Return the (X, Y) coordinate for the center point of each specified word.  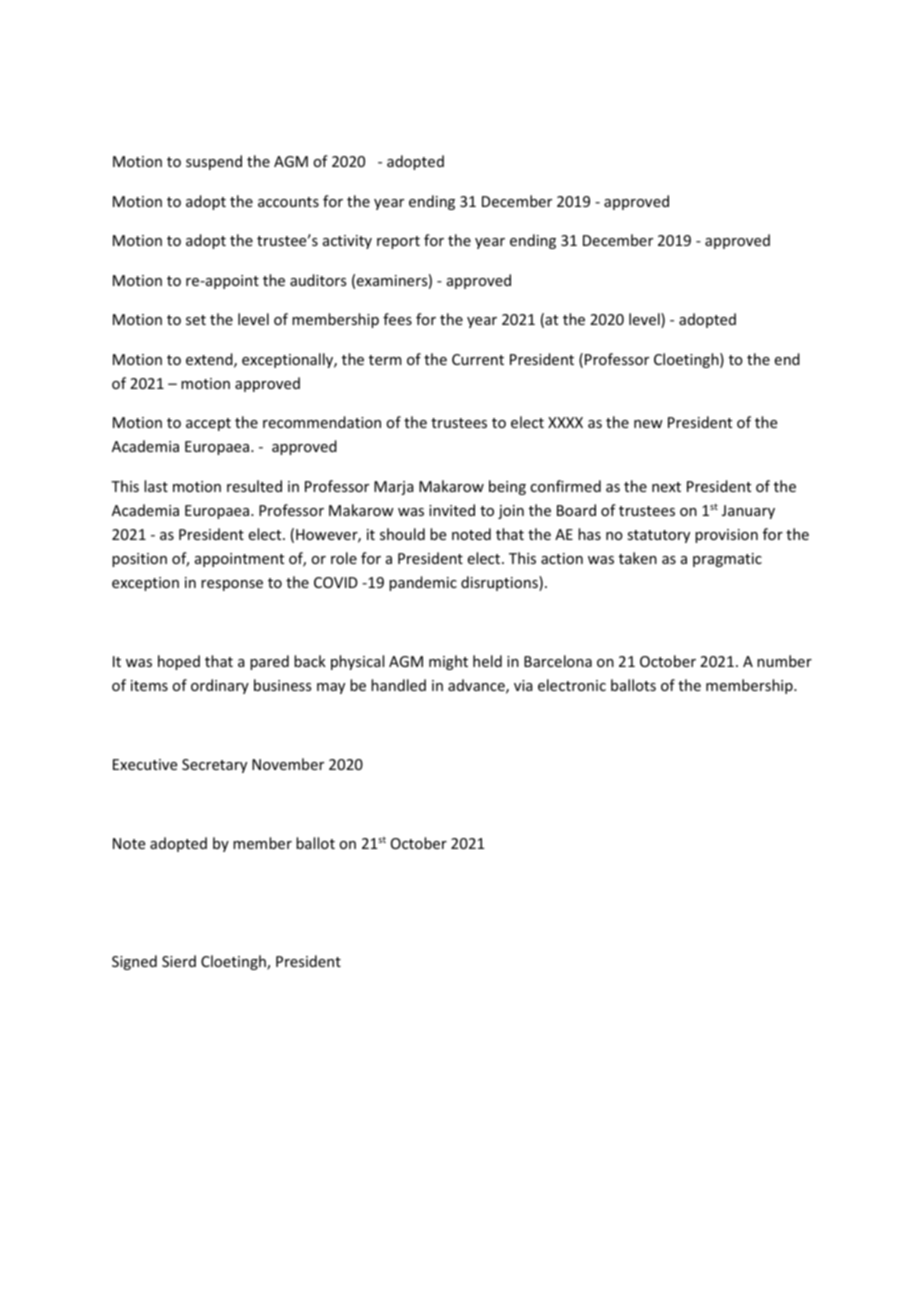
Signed (134, 962)
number (784, 661)
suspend (214, 162)
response (232, 585)
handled (398, 685)
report (398, 242)
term (385, 360)
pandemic (423, 583)
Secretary (214, 766)
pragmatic (727, 560)
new (648, 424)
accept (208, 424)
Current (478, 359)
